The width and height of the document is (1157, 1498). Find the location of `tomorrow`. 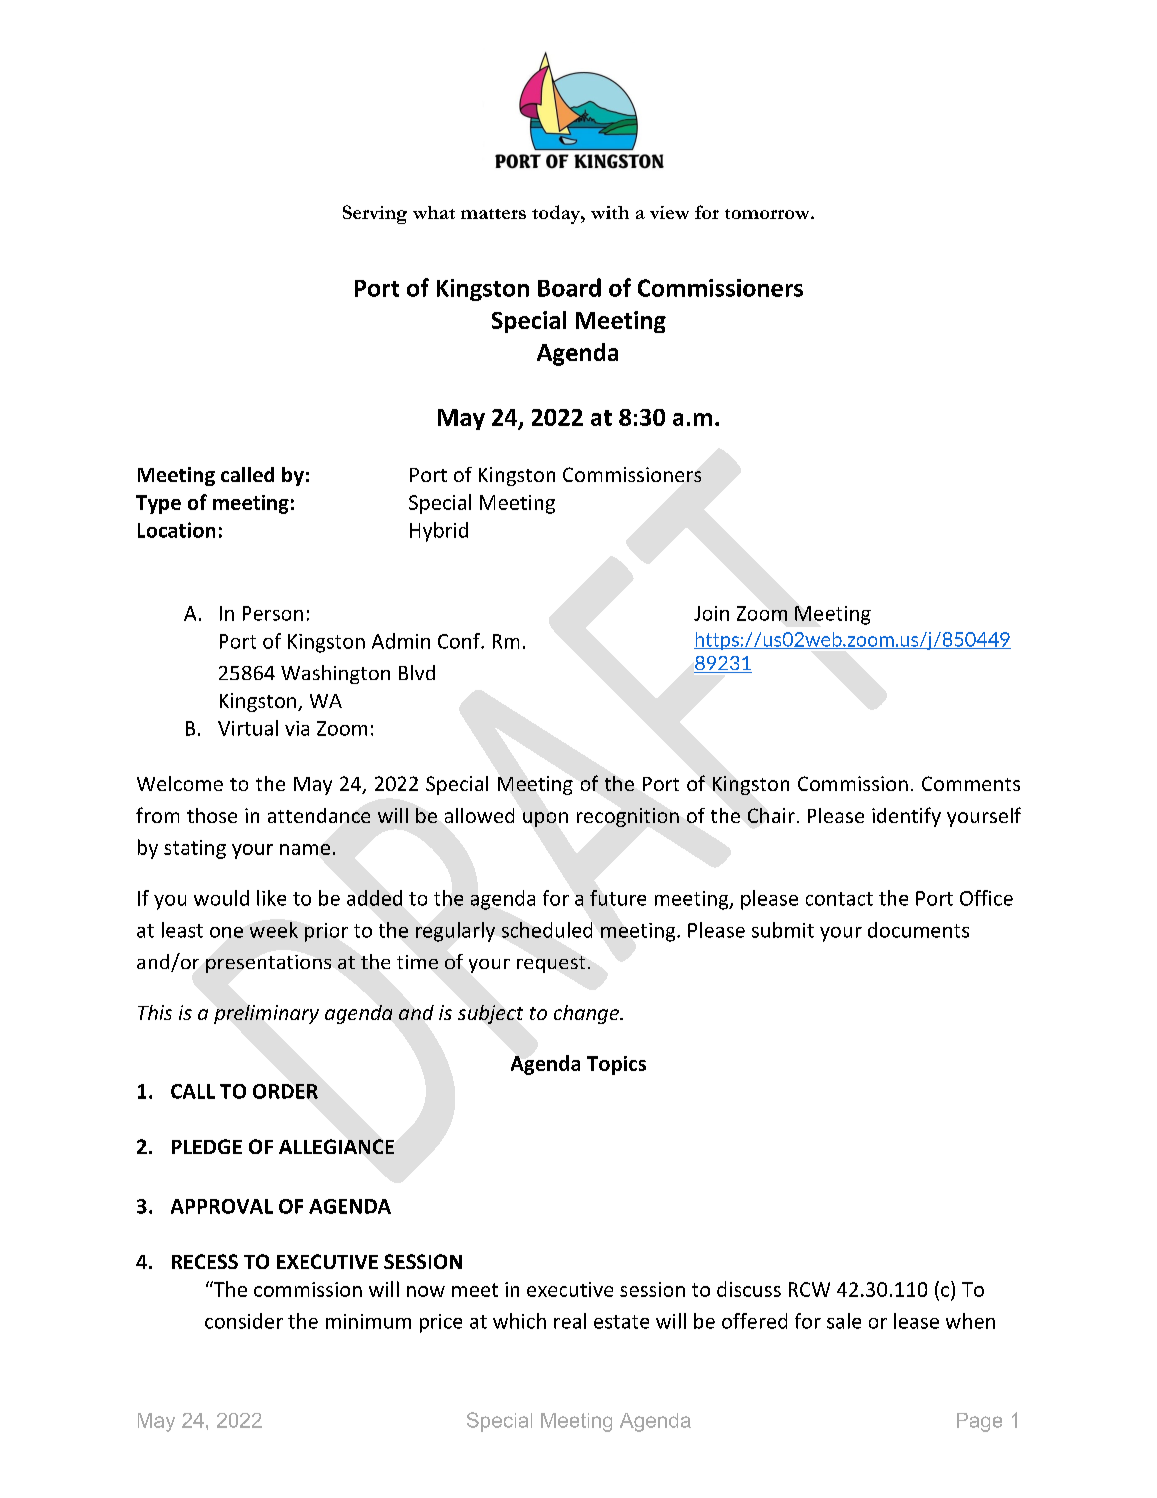

tomorrow is located at coordinates (768, 214).
